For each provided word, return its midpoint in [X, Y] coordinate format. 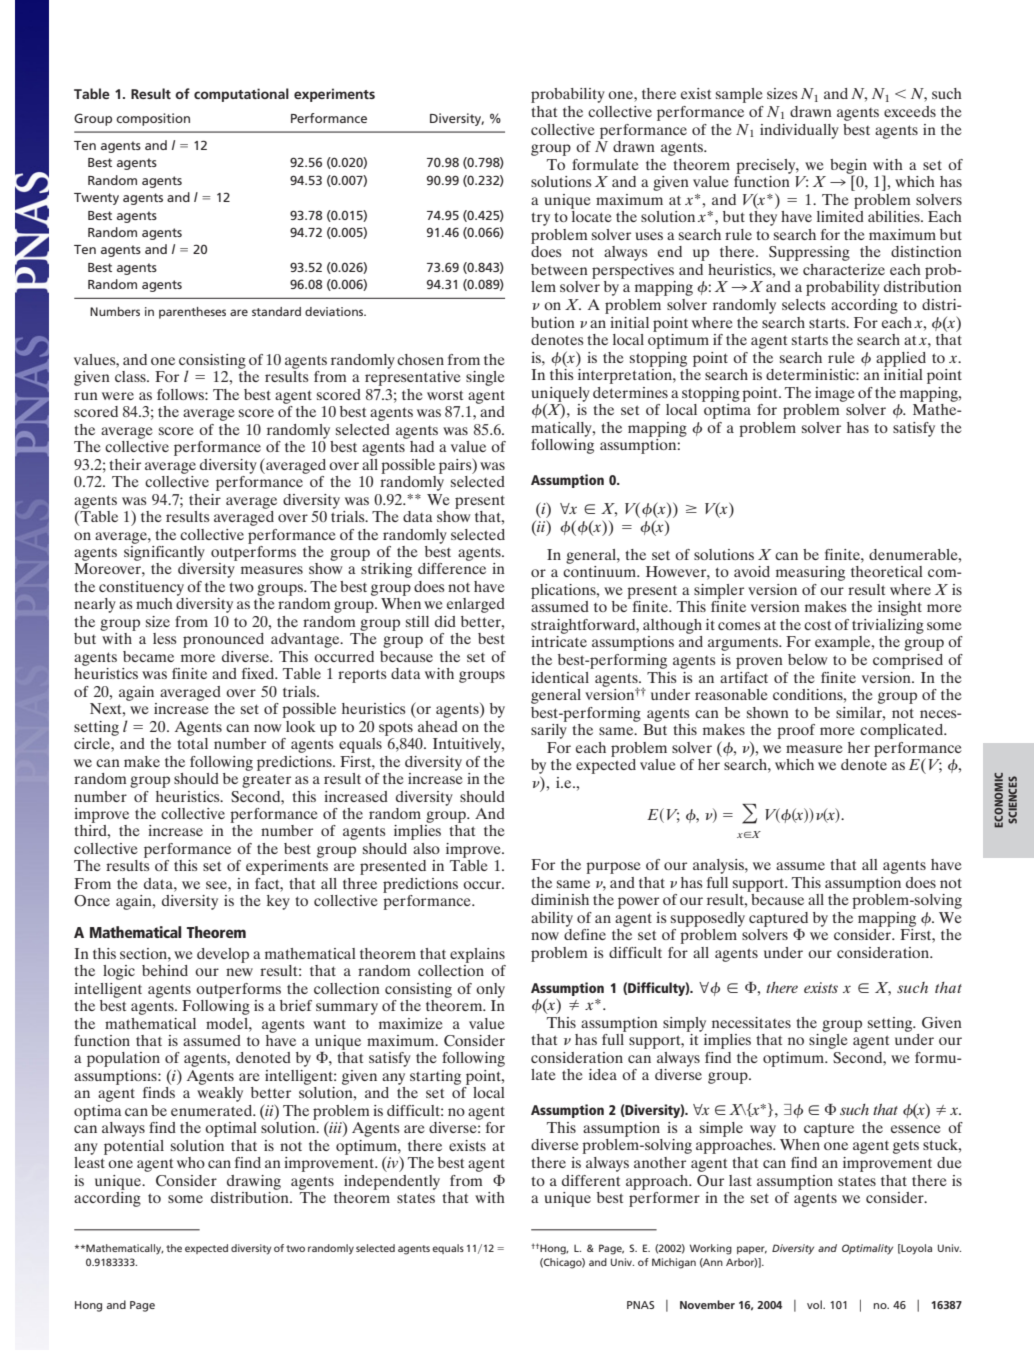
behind [165, 970]
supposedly [708, 919]
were [118, 396]
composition [153, 119]
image [835, 394]
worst [445, 395]
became [148, 656]
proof [796, 731]
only [490, 990]
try [540, 219]
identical [560, 677]
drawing [254, 1182]
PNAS [640, 1305]
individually [799, 131]
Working [711, 1249]
